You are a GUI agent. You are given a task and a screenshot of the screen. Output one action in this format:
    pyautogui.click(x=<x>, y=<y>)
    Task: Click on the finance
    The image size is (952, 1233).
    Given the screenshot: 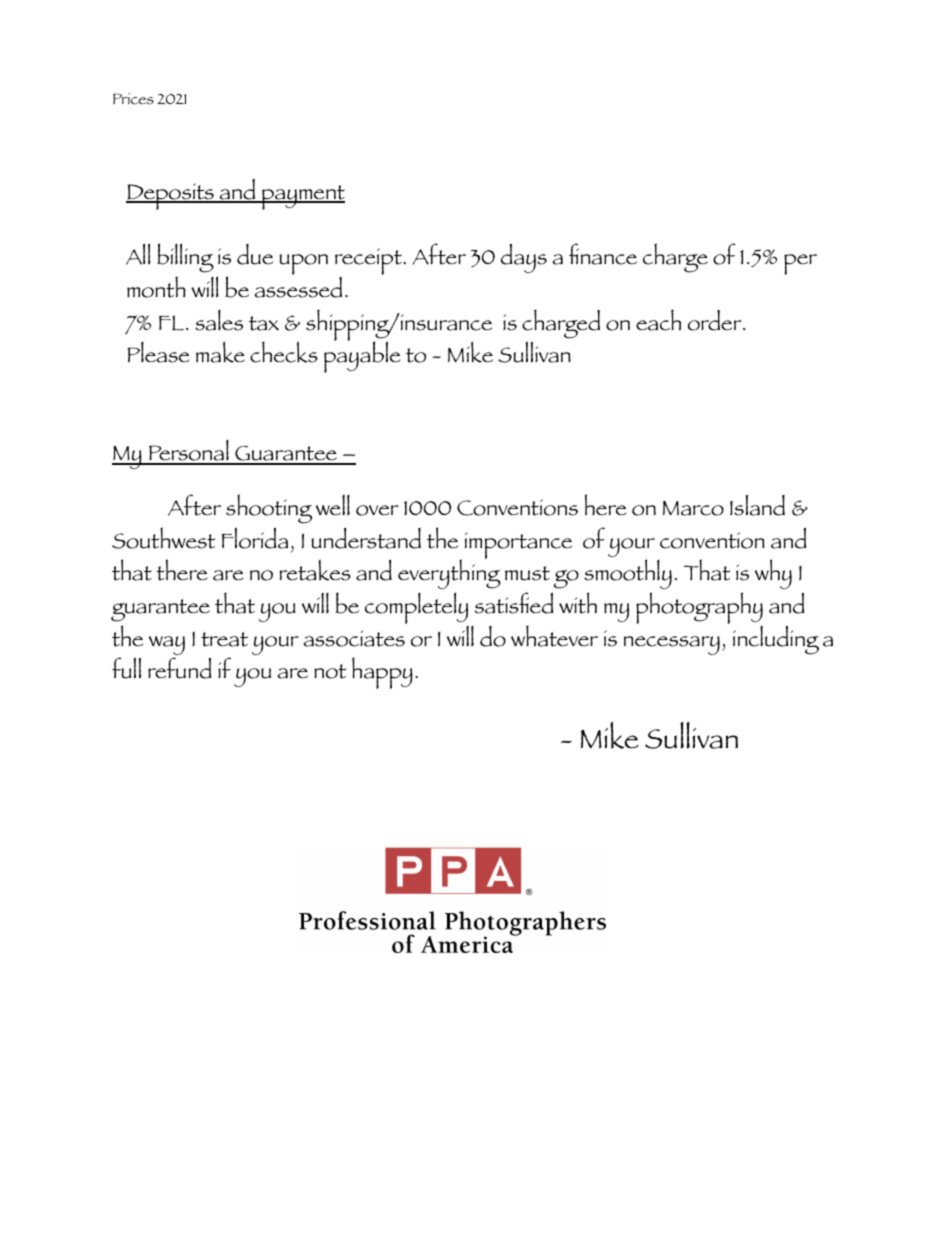 What is the action you would take?
    pyautogui.click(x=603, y=254)
